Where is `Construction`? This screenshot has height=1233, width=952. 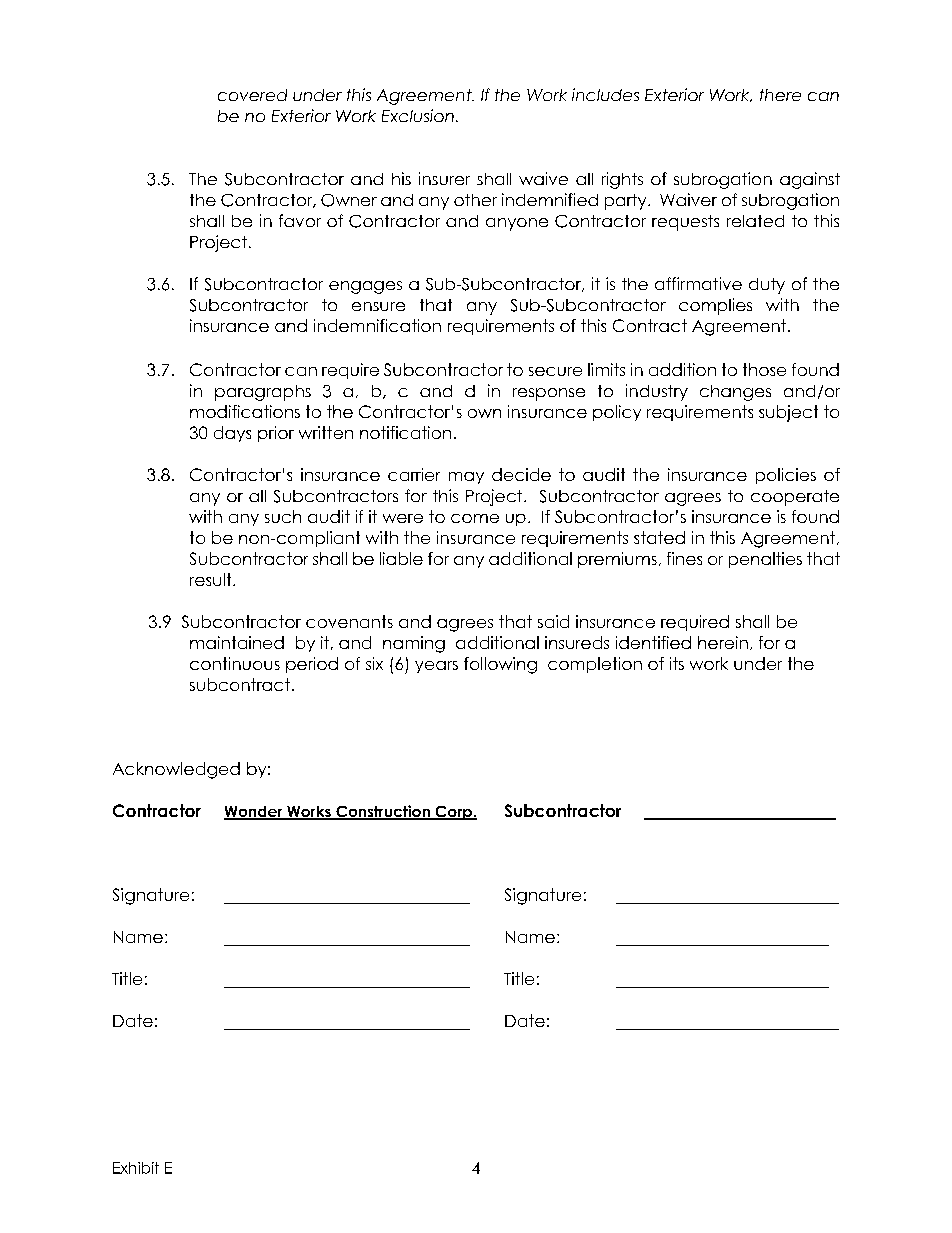 Construction is located at coordinates (383, 812).
